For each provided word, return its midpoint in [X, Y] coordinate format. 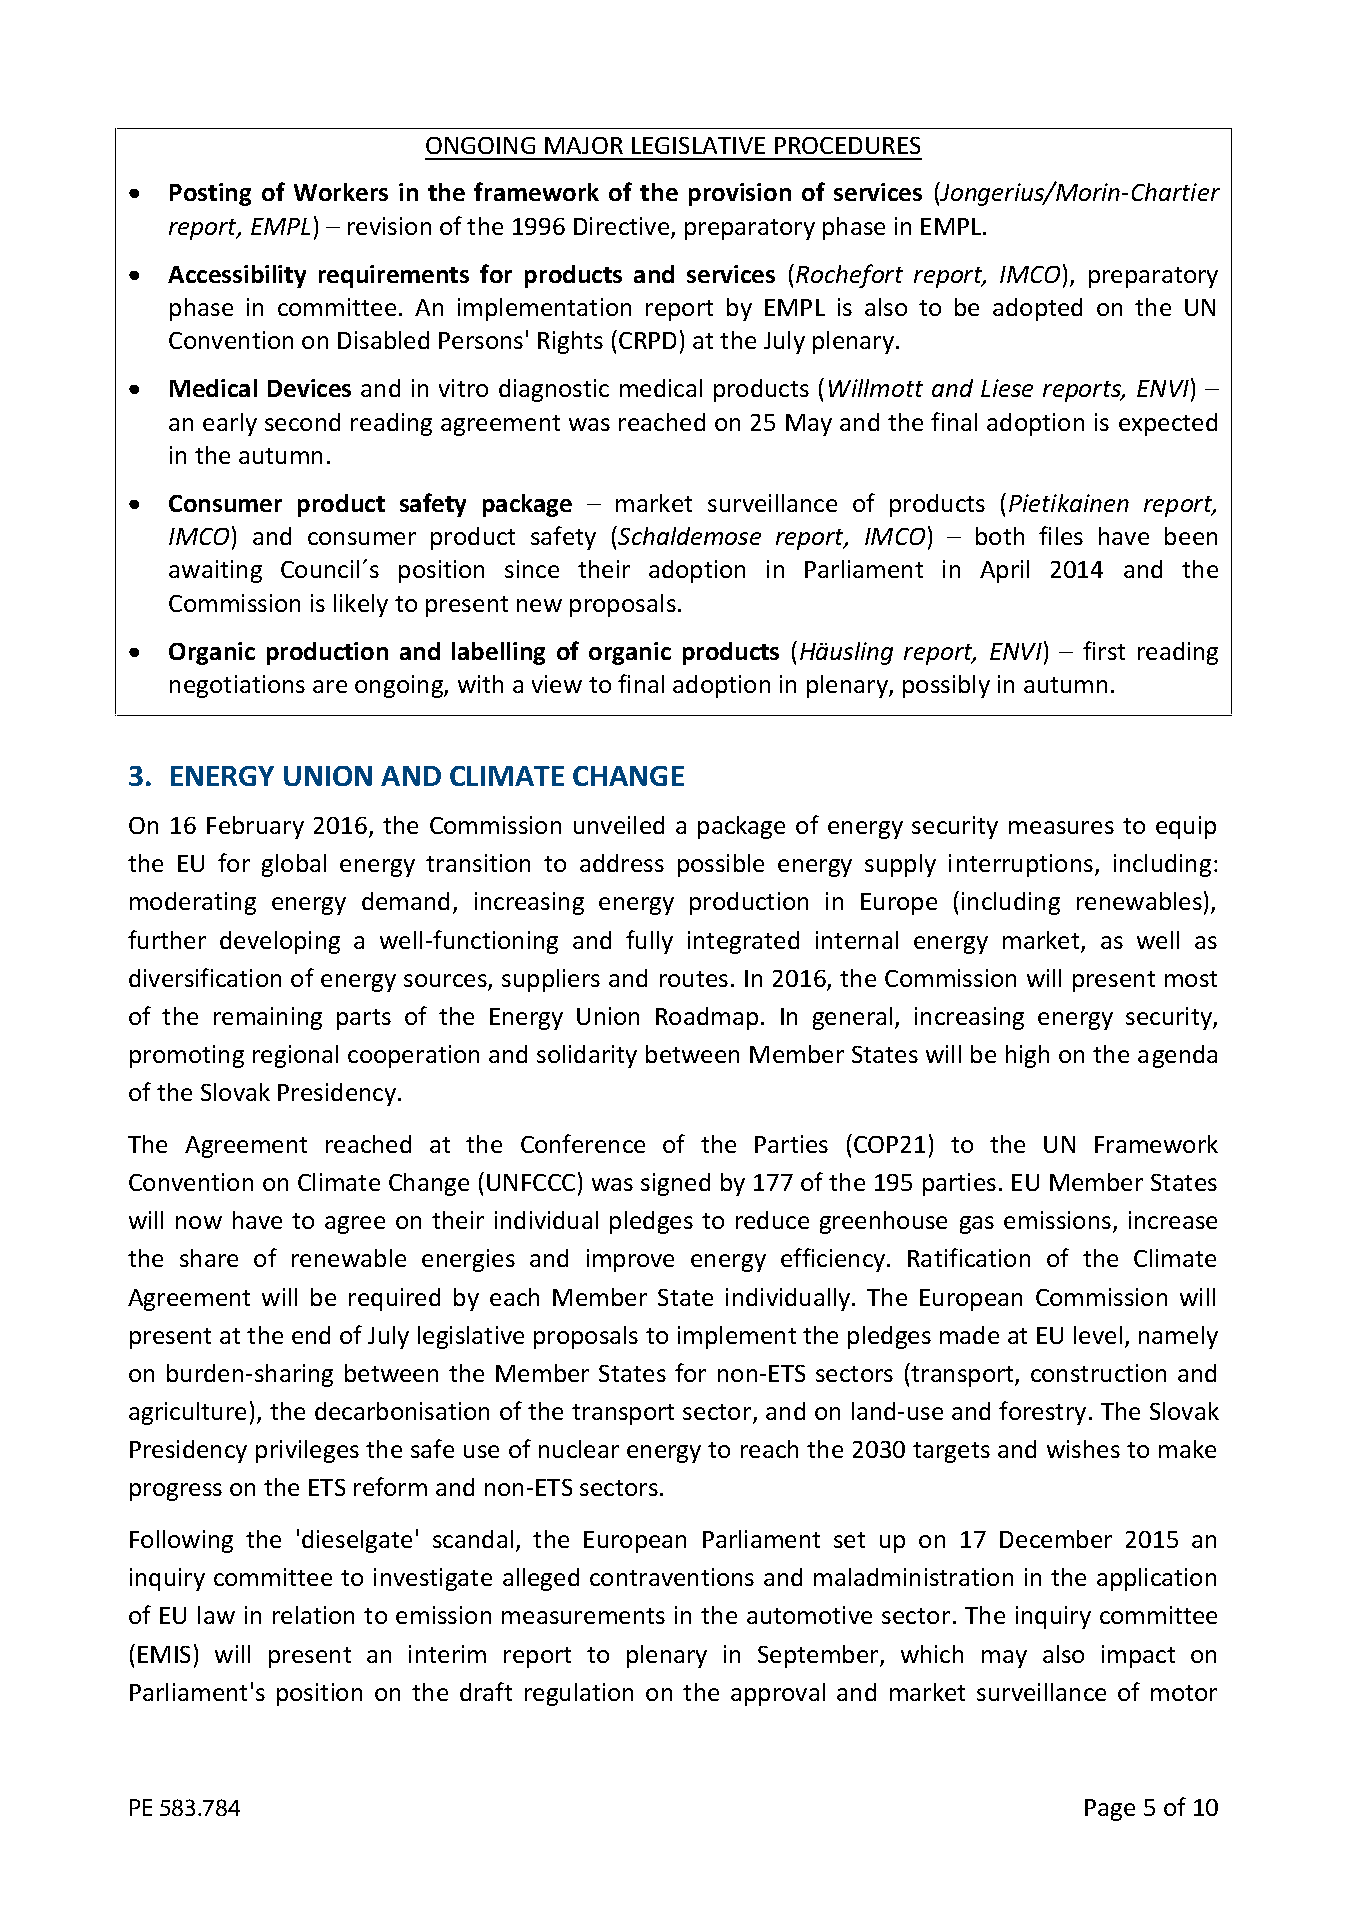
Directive [623, 227]
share [209, 1258]
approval [778, 1694]
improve [630, 1260]
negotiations [237, 686]
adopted [1037, 309]
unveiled [619, 825]
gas [977, 1225]
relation [313, 1615]
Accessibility [237, 276]
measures [1061, 827]
